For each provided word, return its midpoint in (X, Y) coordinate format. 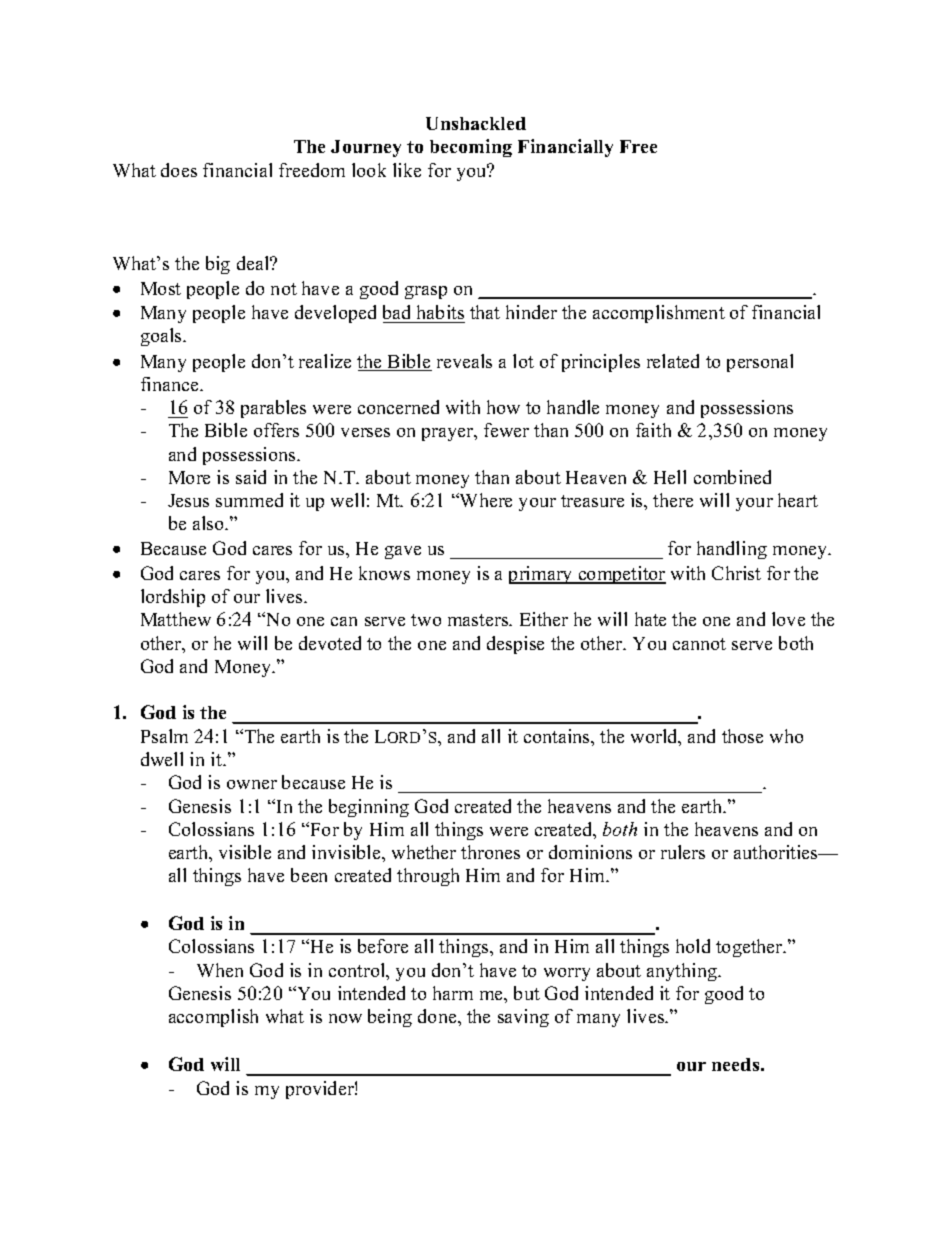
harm (453, 993)
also (209, 523)
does (179, 170)
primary (542, 575)
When (220, 970)
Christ (736, 573)
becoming (471, 148)
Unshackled (476, 123)
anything (683, 972)
